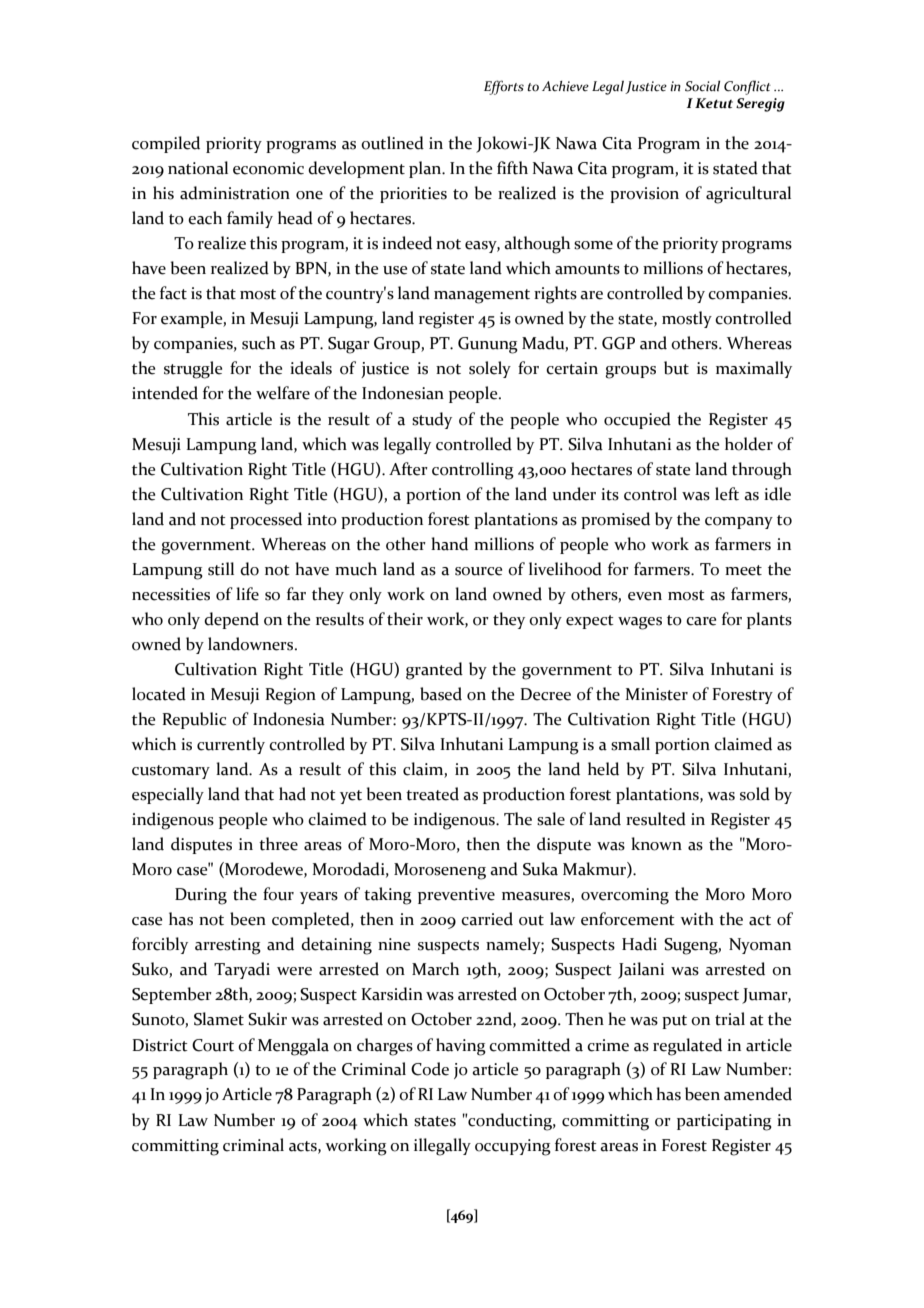 The width and height of the screenshot is (924, 1308). What do you see at coordinates (213, 1045) in the screenshot?
I see `Court` at bounding box center [213, 1045].
